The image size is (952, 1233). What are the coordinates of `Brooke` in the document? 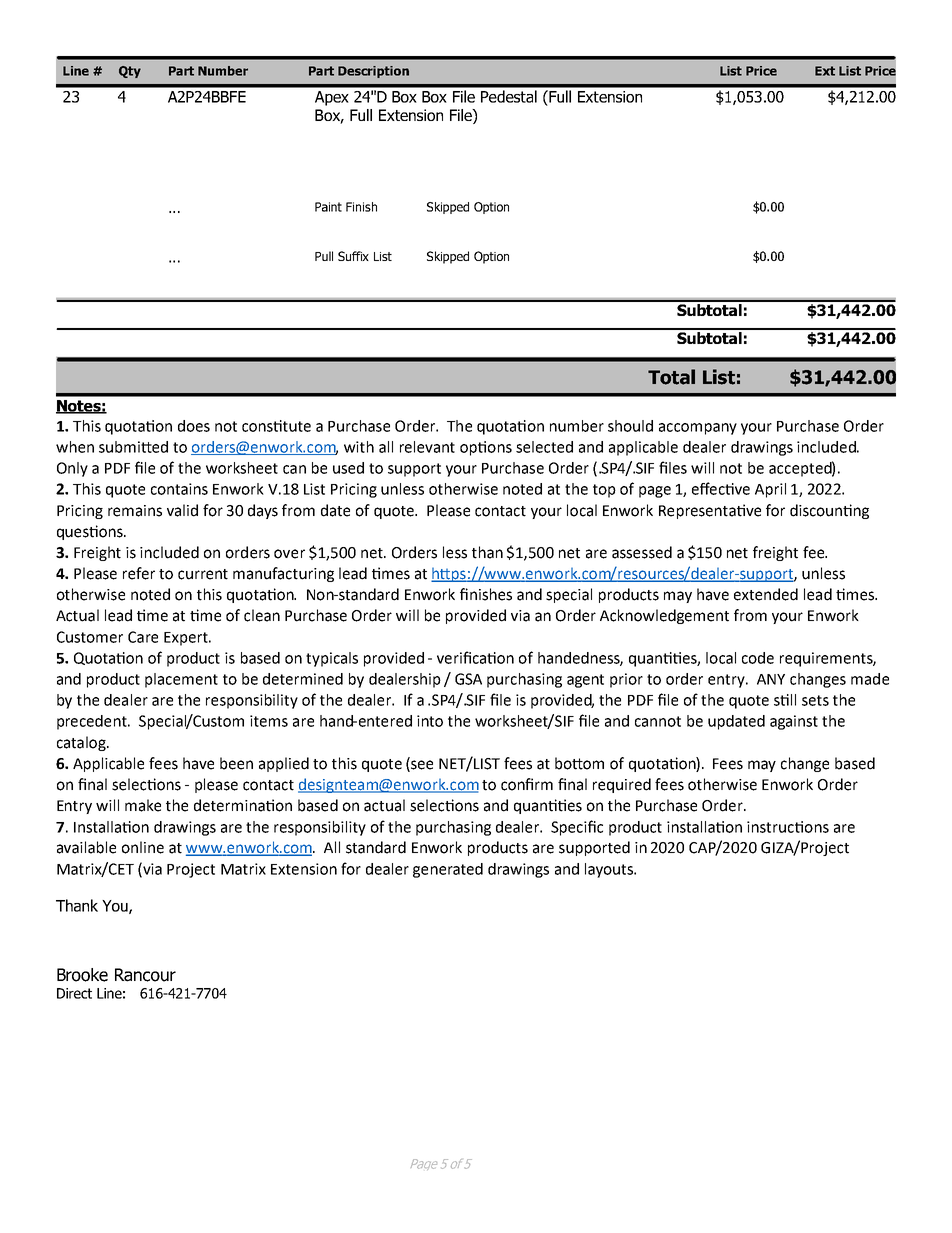 It's located at (82, 975).
